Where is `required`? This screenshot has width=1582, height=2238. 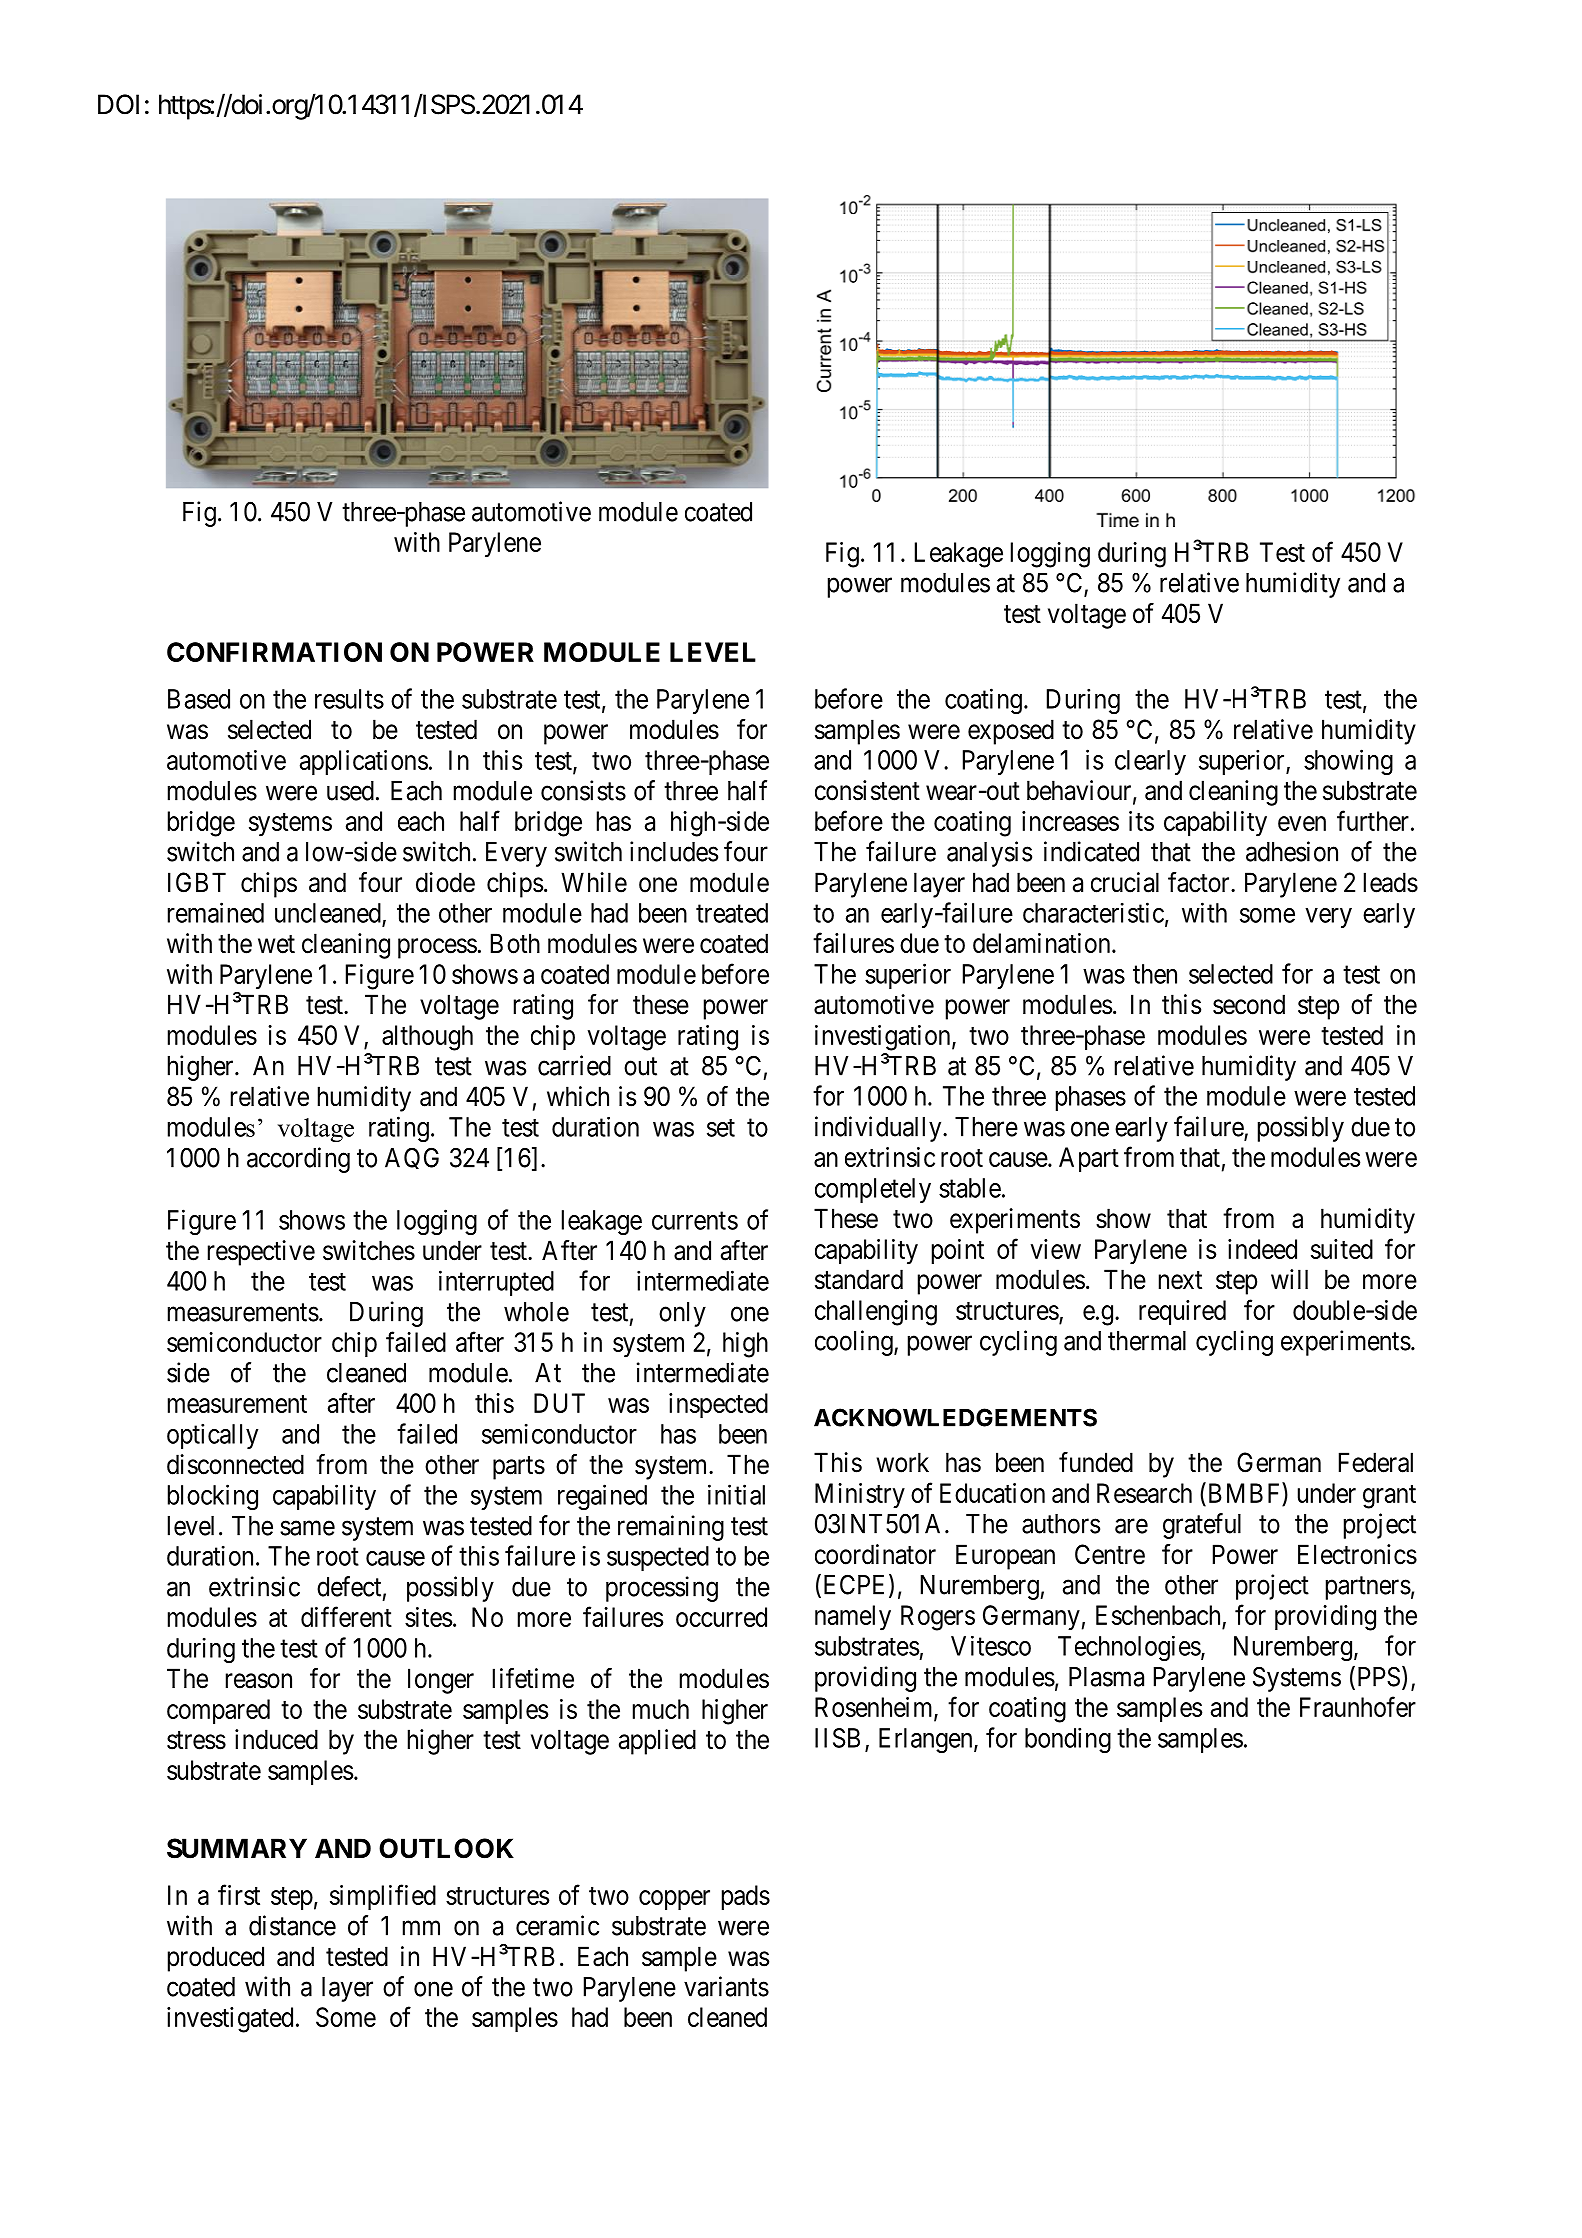 required is located at coordinates (1182, 1312).
